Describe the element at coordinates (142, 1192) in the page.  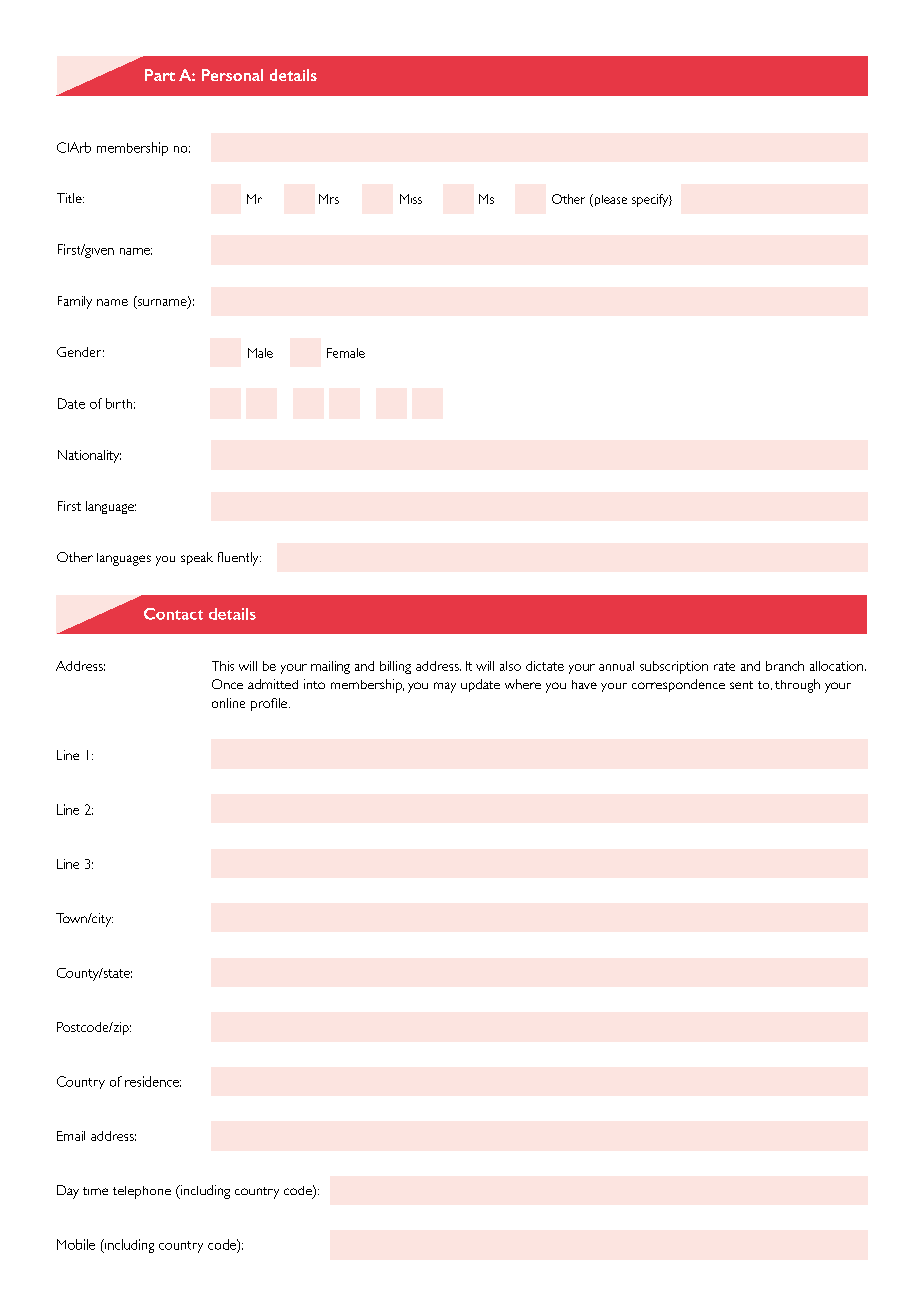
I see `telephone` at that location.
